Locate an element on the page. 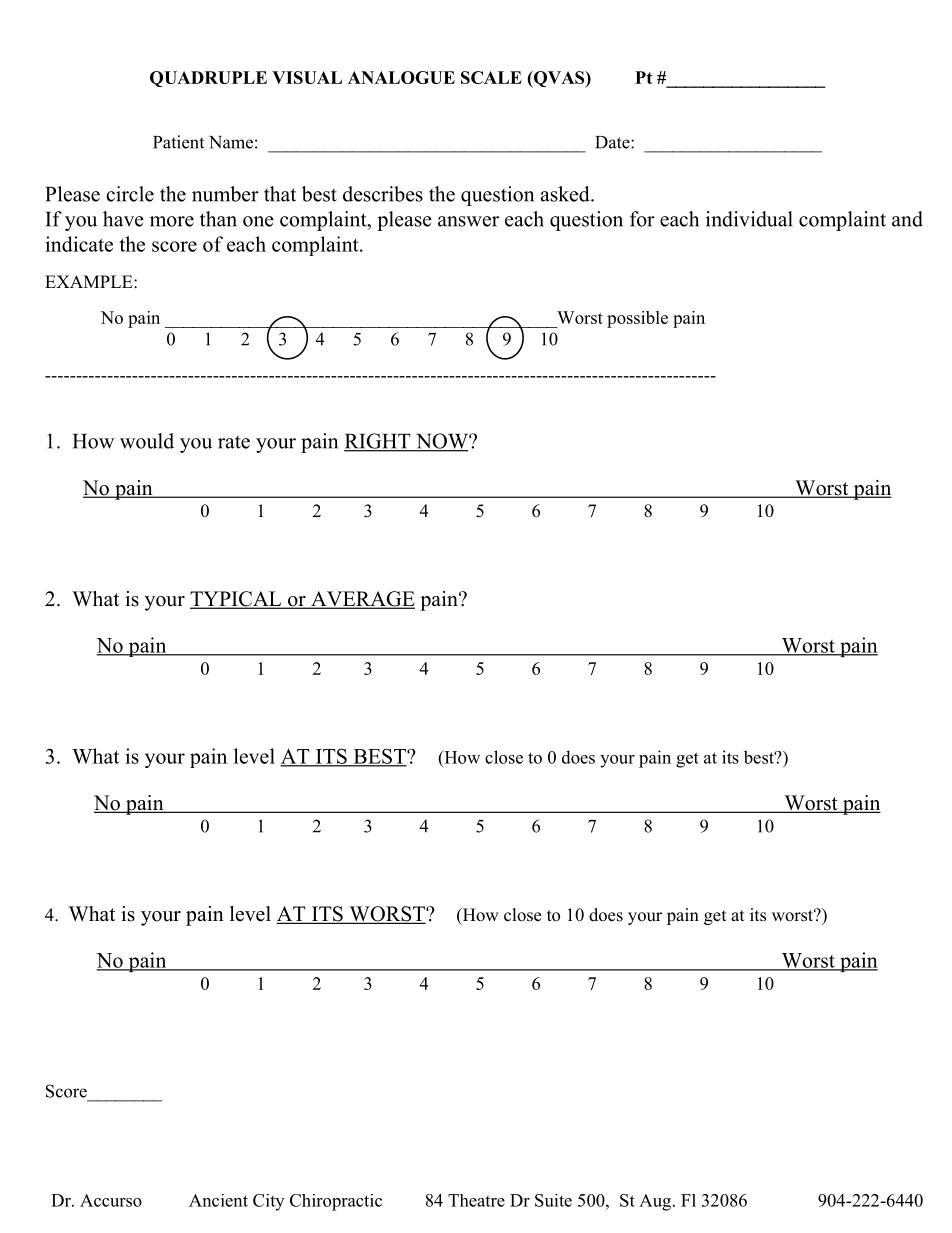 The width and height of the page is (952, 1233). individual is located at coordinates (749, 219).
